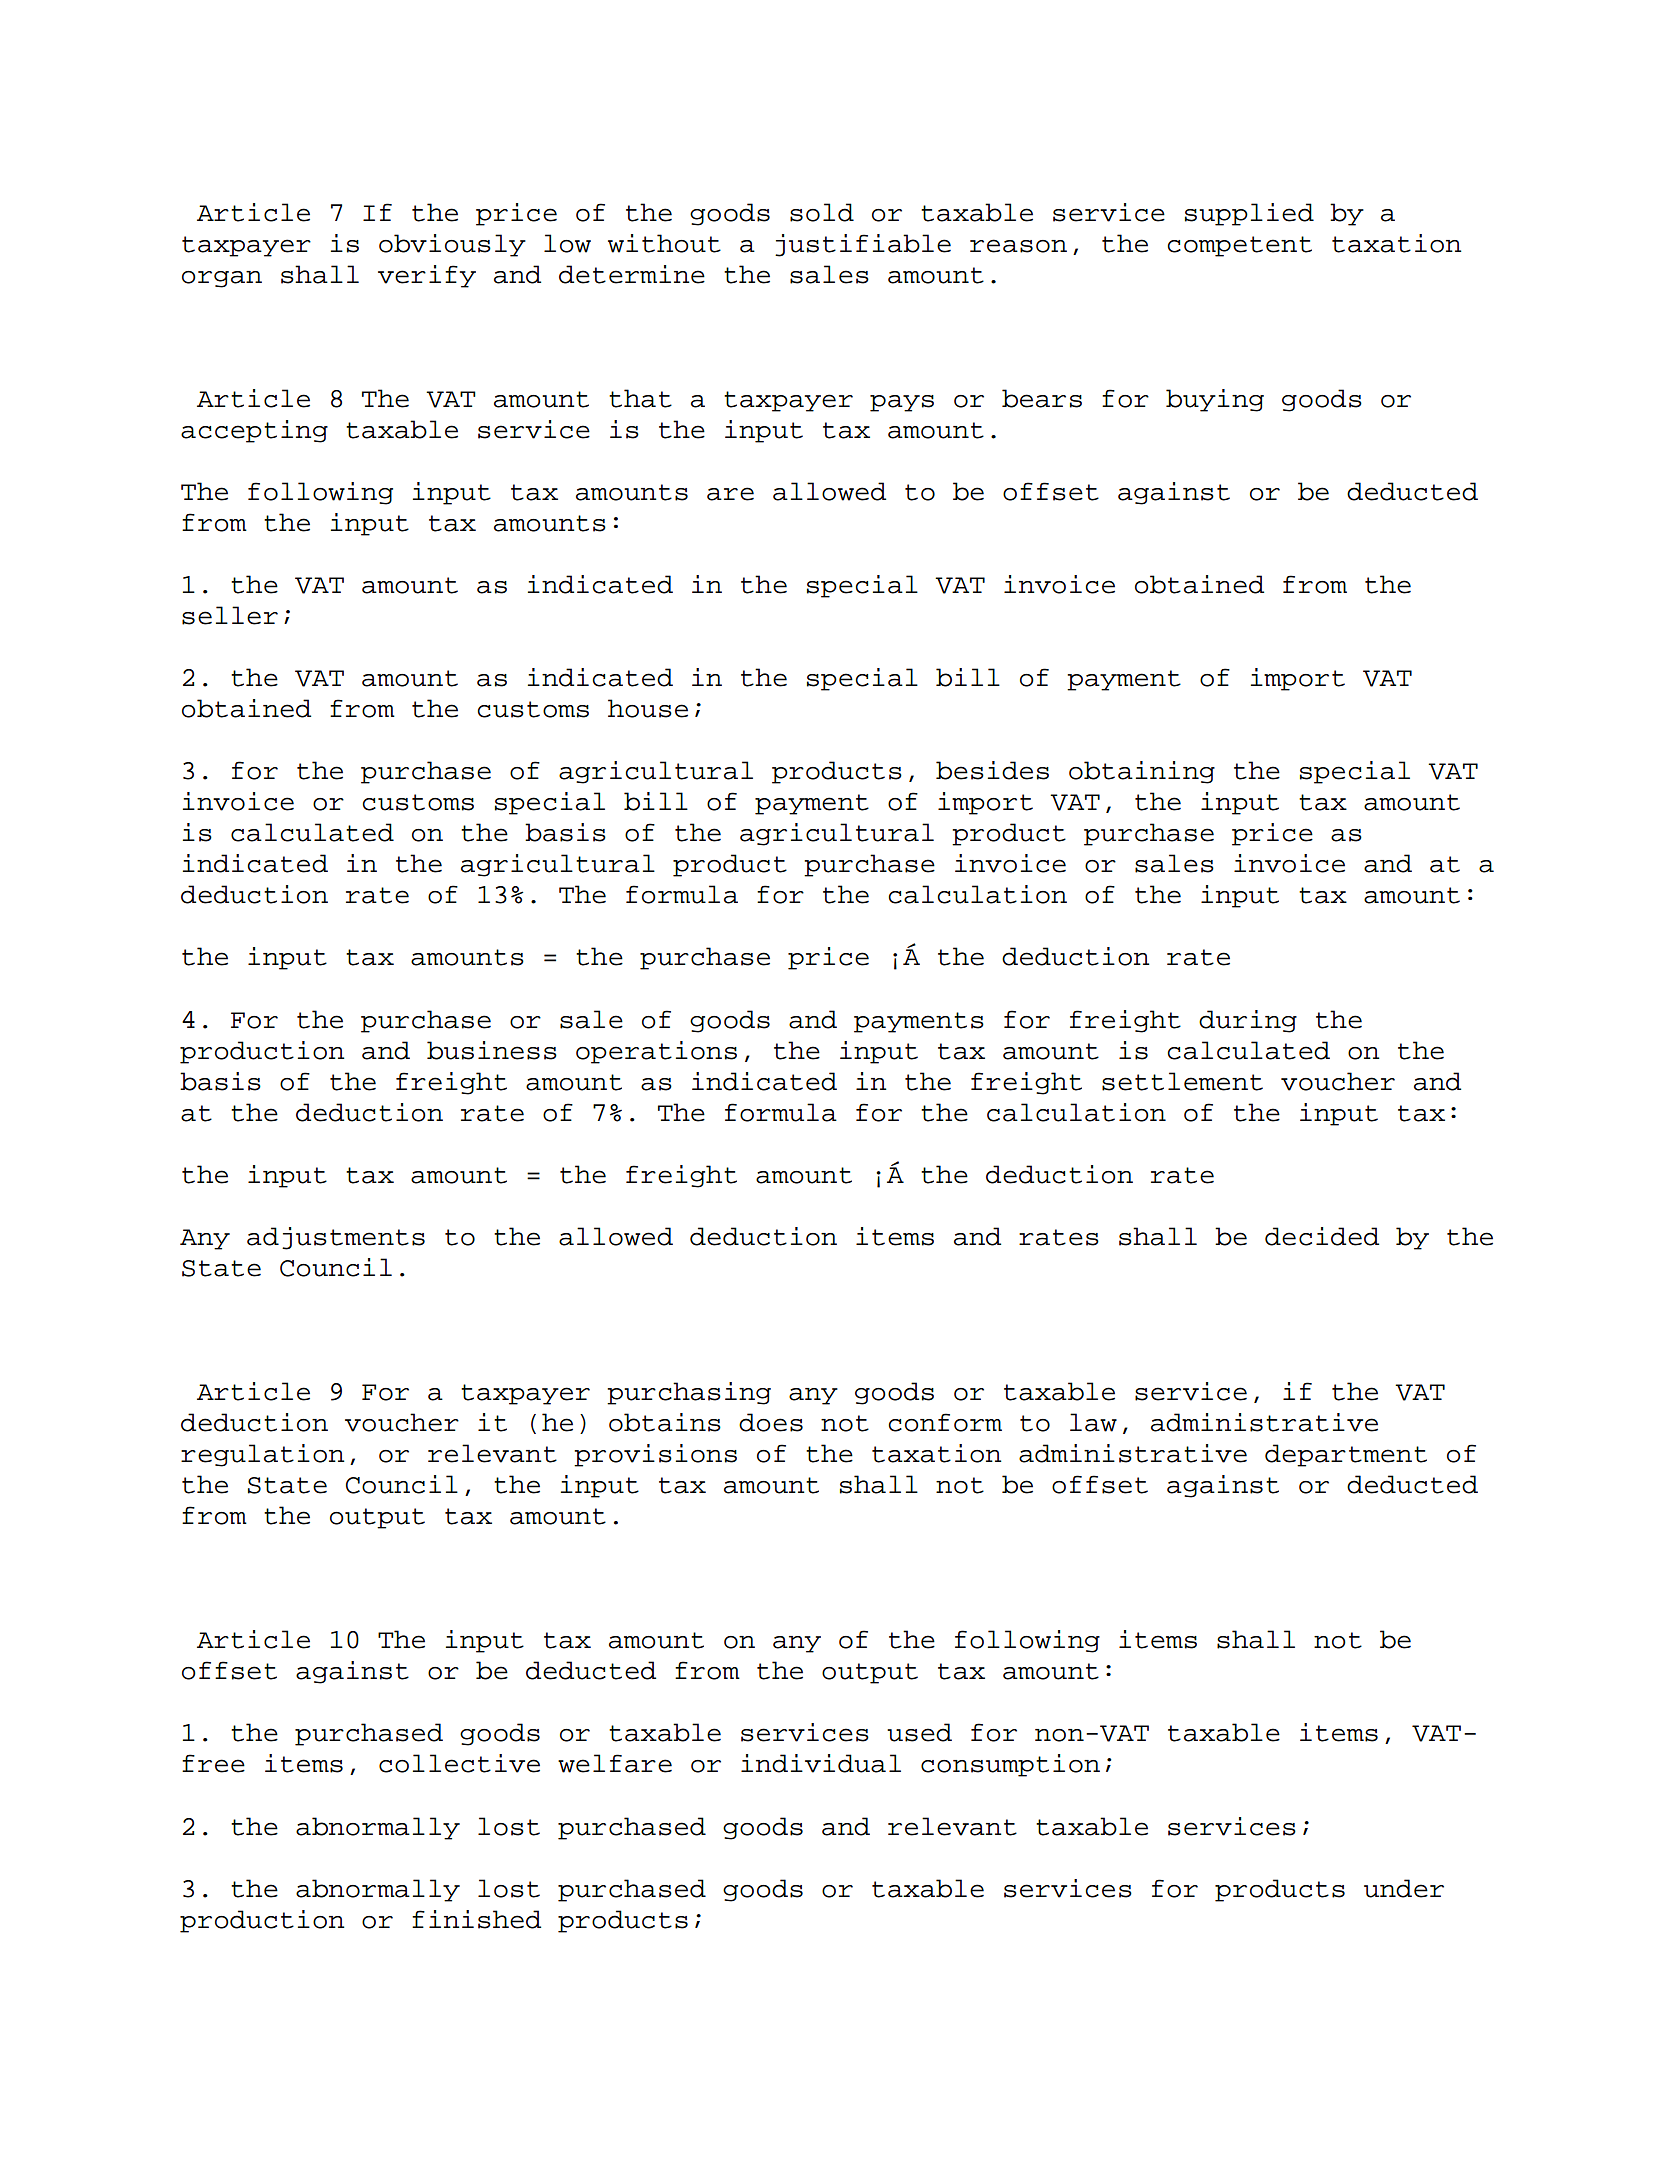 This image has height=2170, width=1676. What do you see at coordinates (1322, 1236) in the image?
I see `decided` at bounding box center [1322, 1236].
